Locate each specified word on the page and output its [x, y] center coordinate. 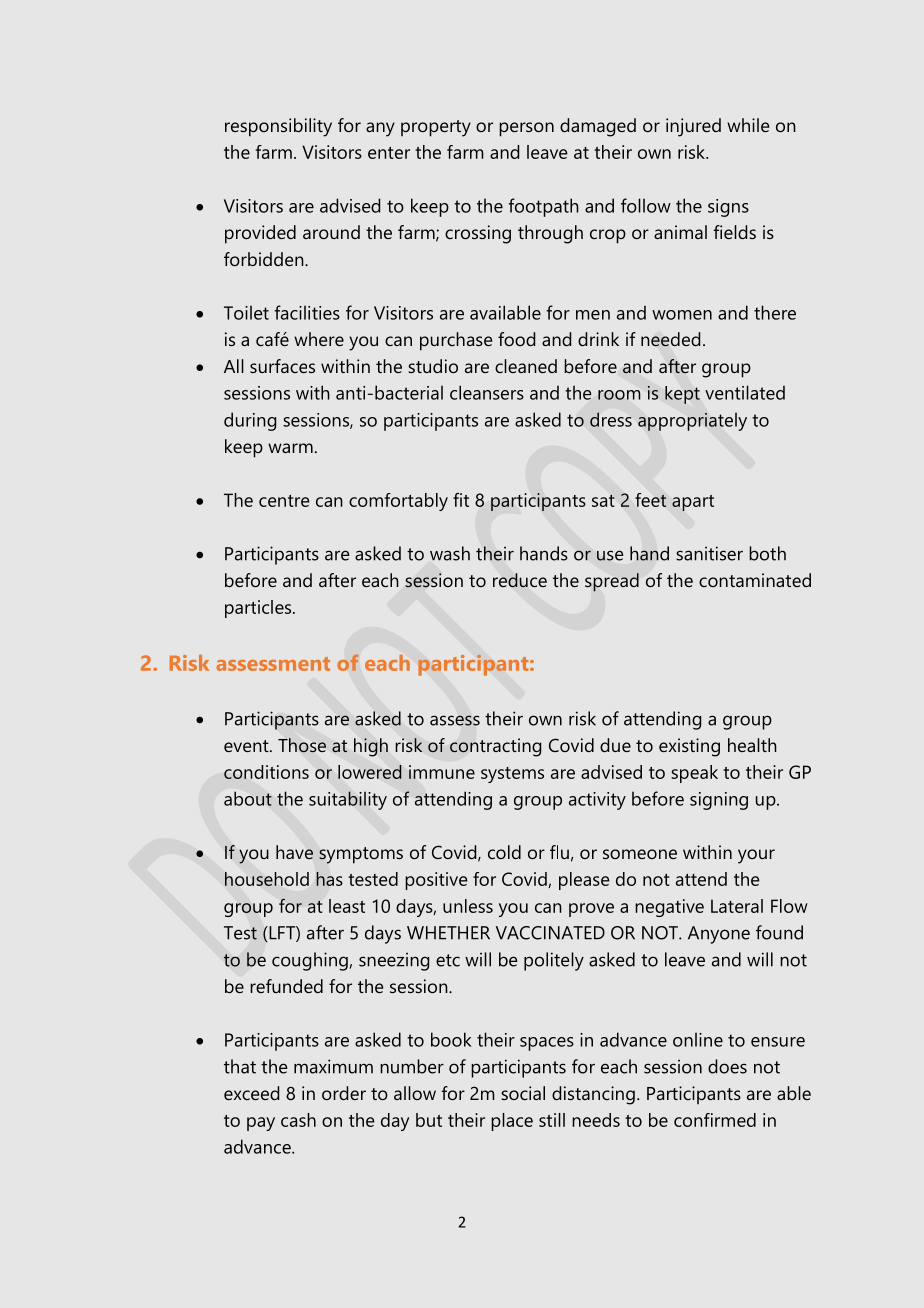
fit [461, 500]
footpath [543, 207]
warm [290, 448]
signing [719, 801]
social [523, 1093]
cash [298, 1120]
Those [302, 745]
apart [693, 503]
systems [512, 775]
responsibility [278, 127]
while [748, 125]
